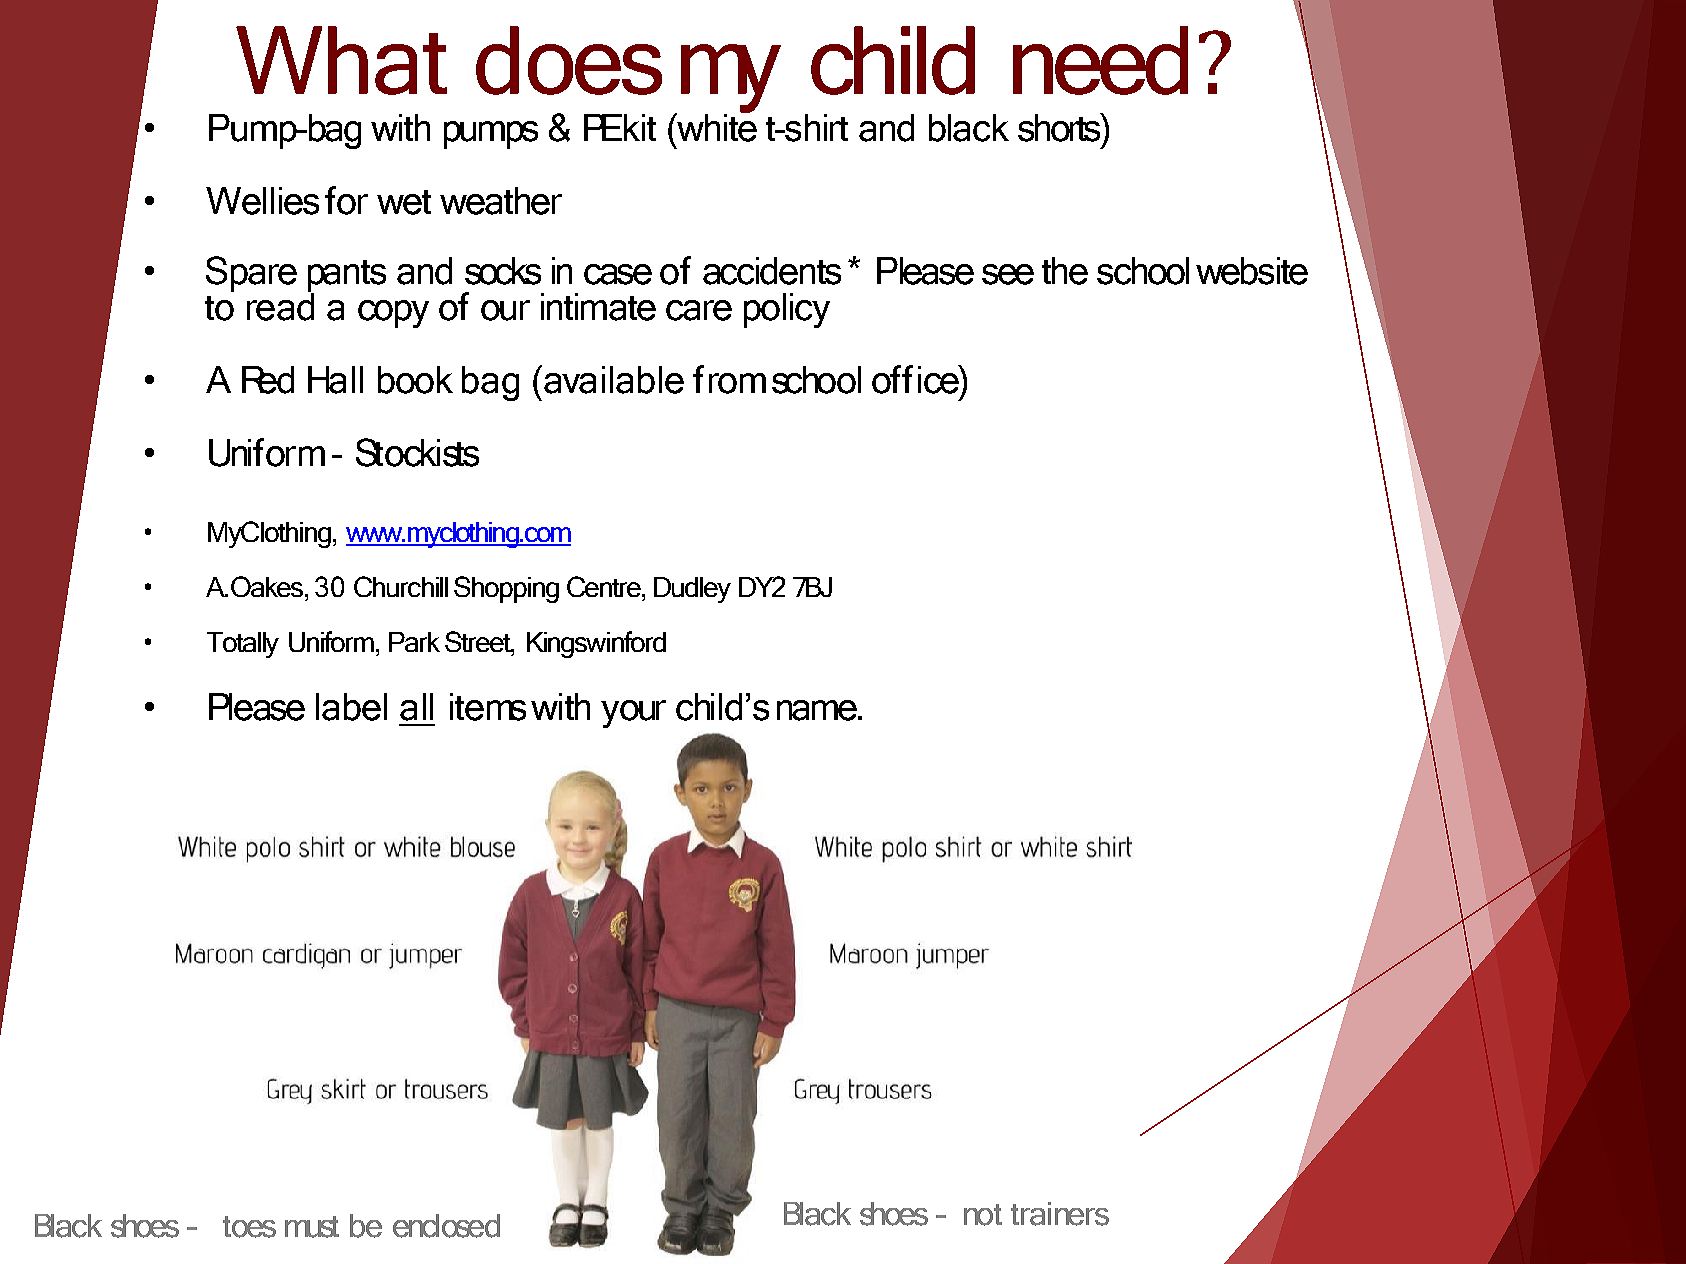  I want to click on white, so click(716, 126).
